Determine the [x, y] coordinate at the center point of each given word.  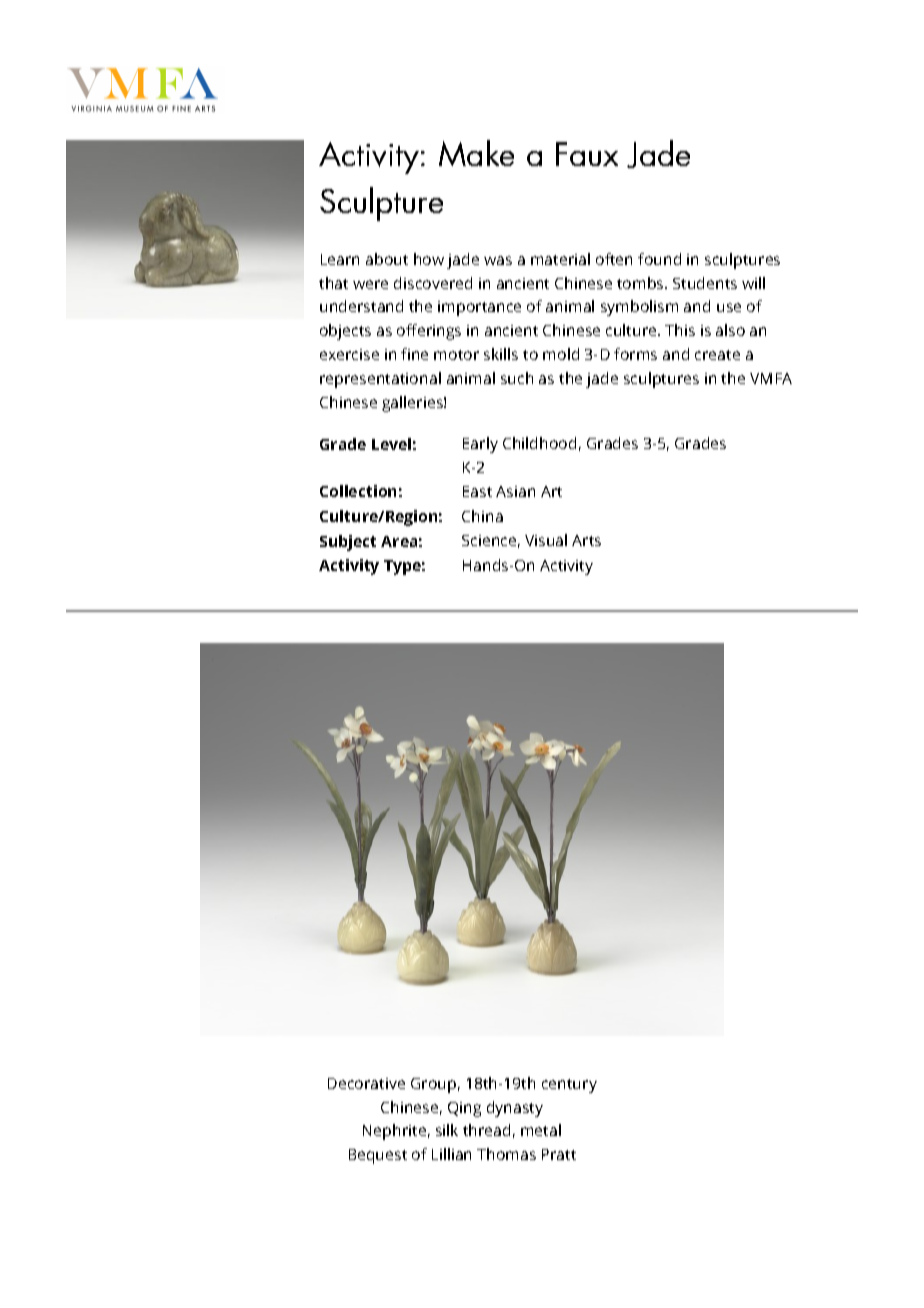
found [659, 259]
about [387, 259]
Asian [515, 491]
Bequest [378, 1156]
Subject [348, 543]
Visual [546, 540]
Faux [587, 154]
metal [541, 1130]
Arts [586, 540]
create [717, 355]
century [569, 1086]
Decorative [366, 1083]
